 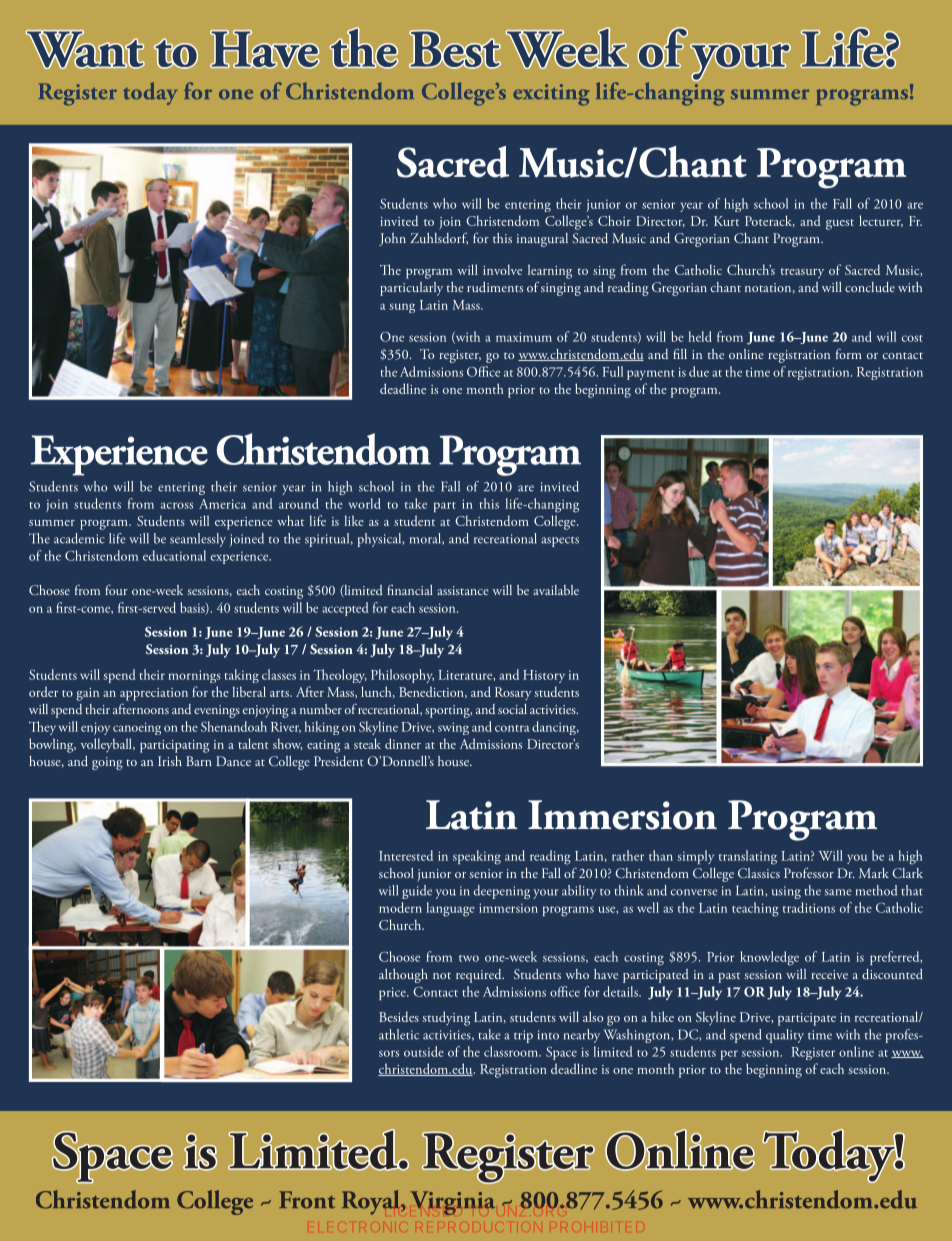 What do you see at coordinates (85, 49) in the page?
I see `Want` at bounding box center [85, 49].
